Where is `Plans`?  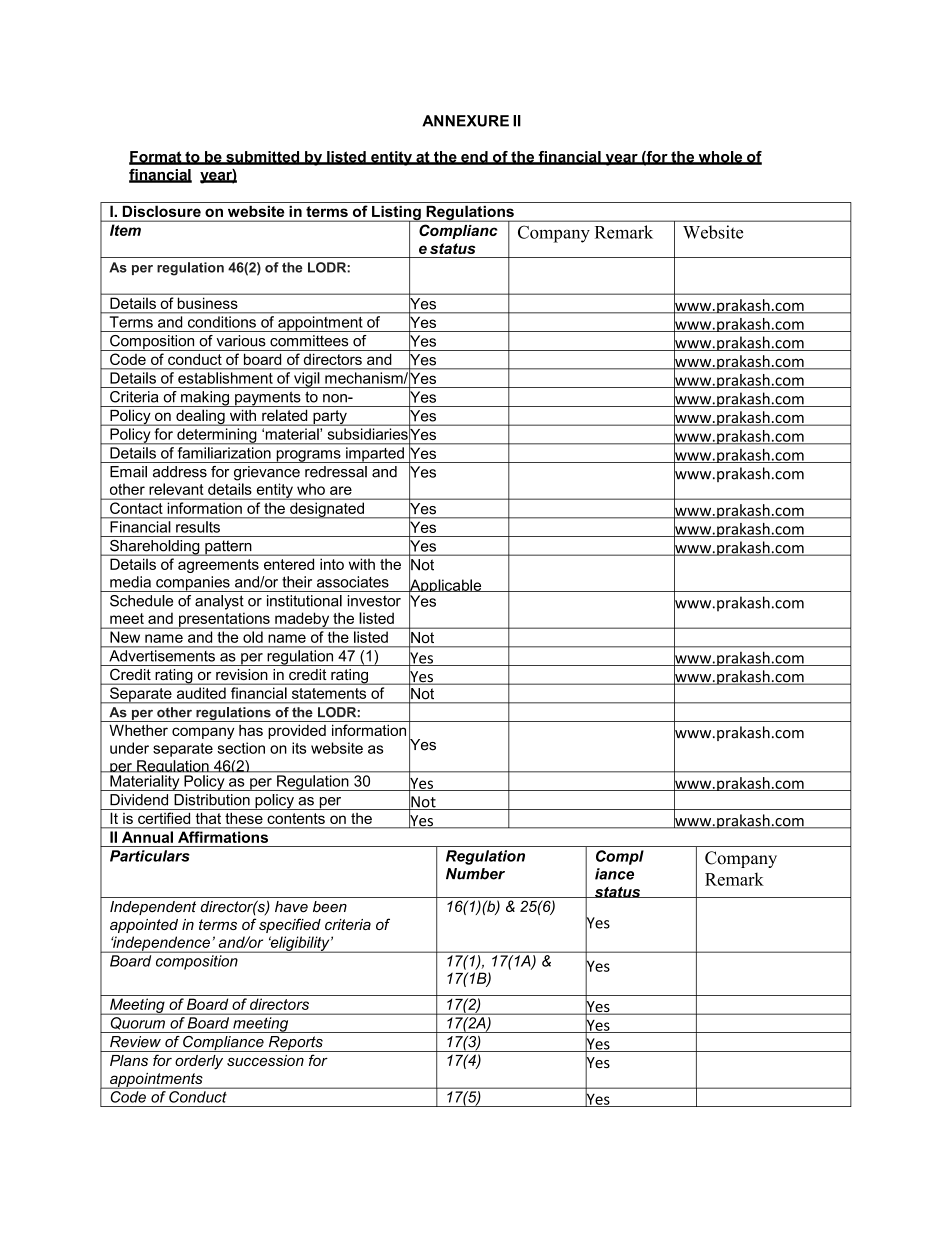
Plans is located at coordinates (129, 1060).
